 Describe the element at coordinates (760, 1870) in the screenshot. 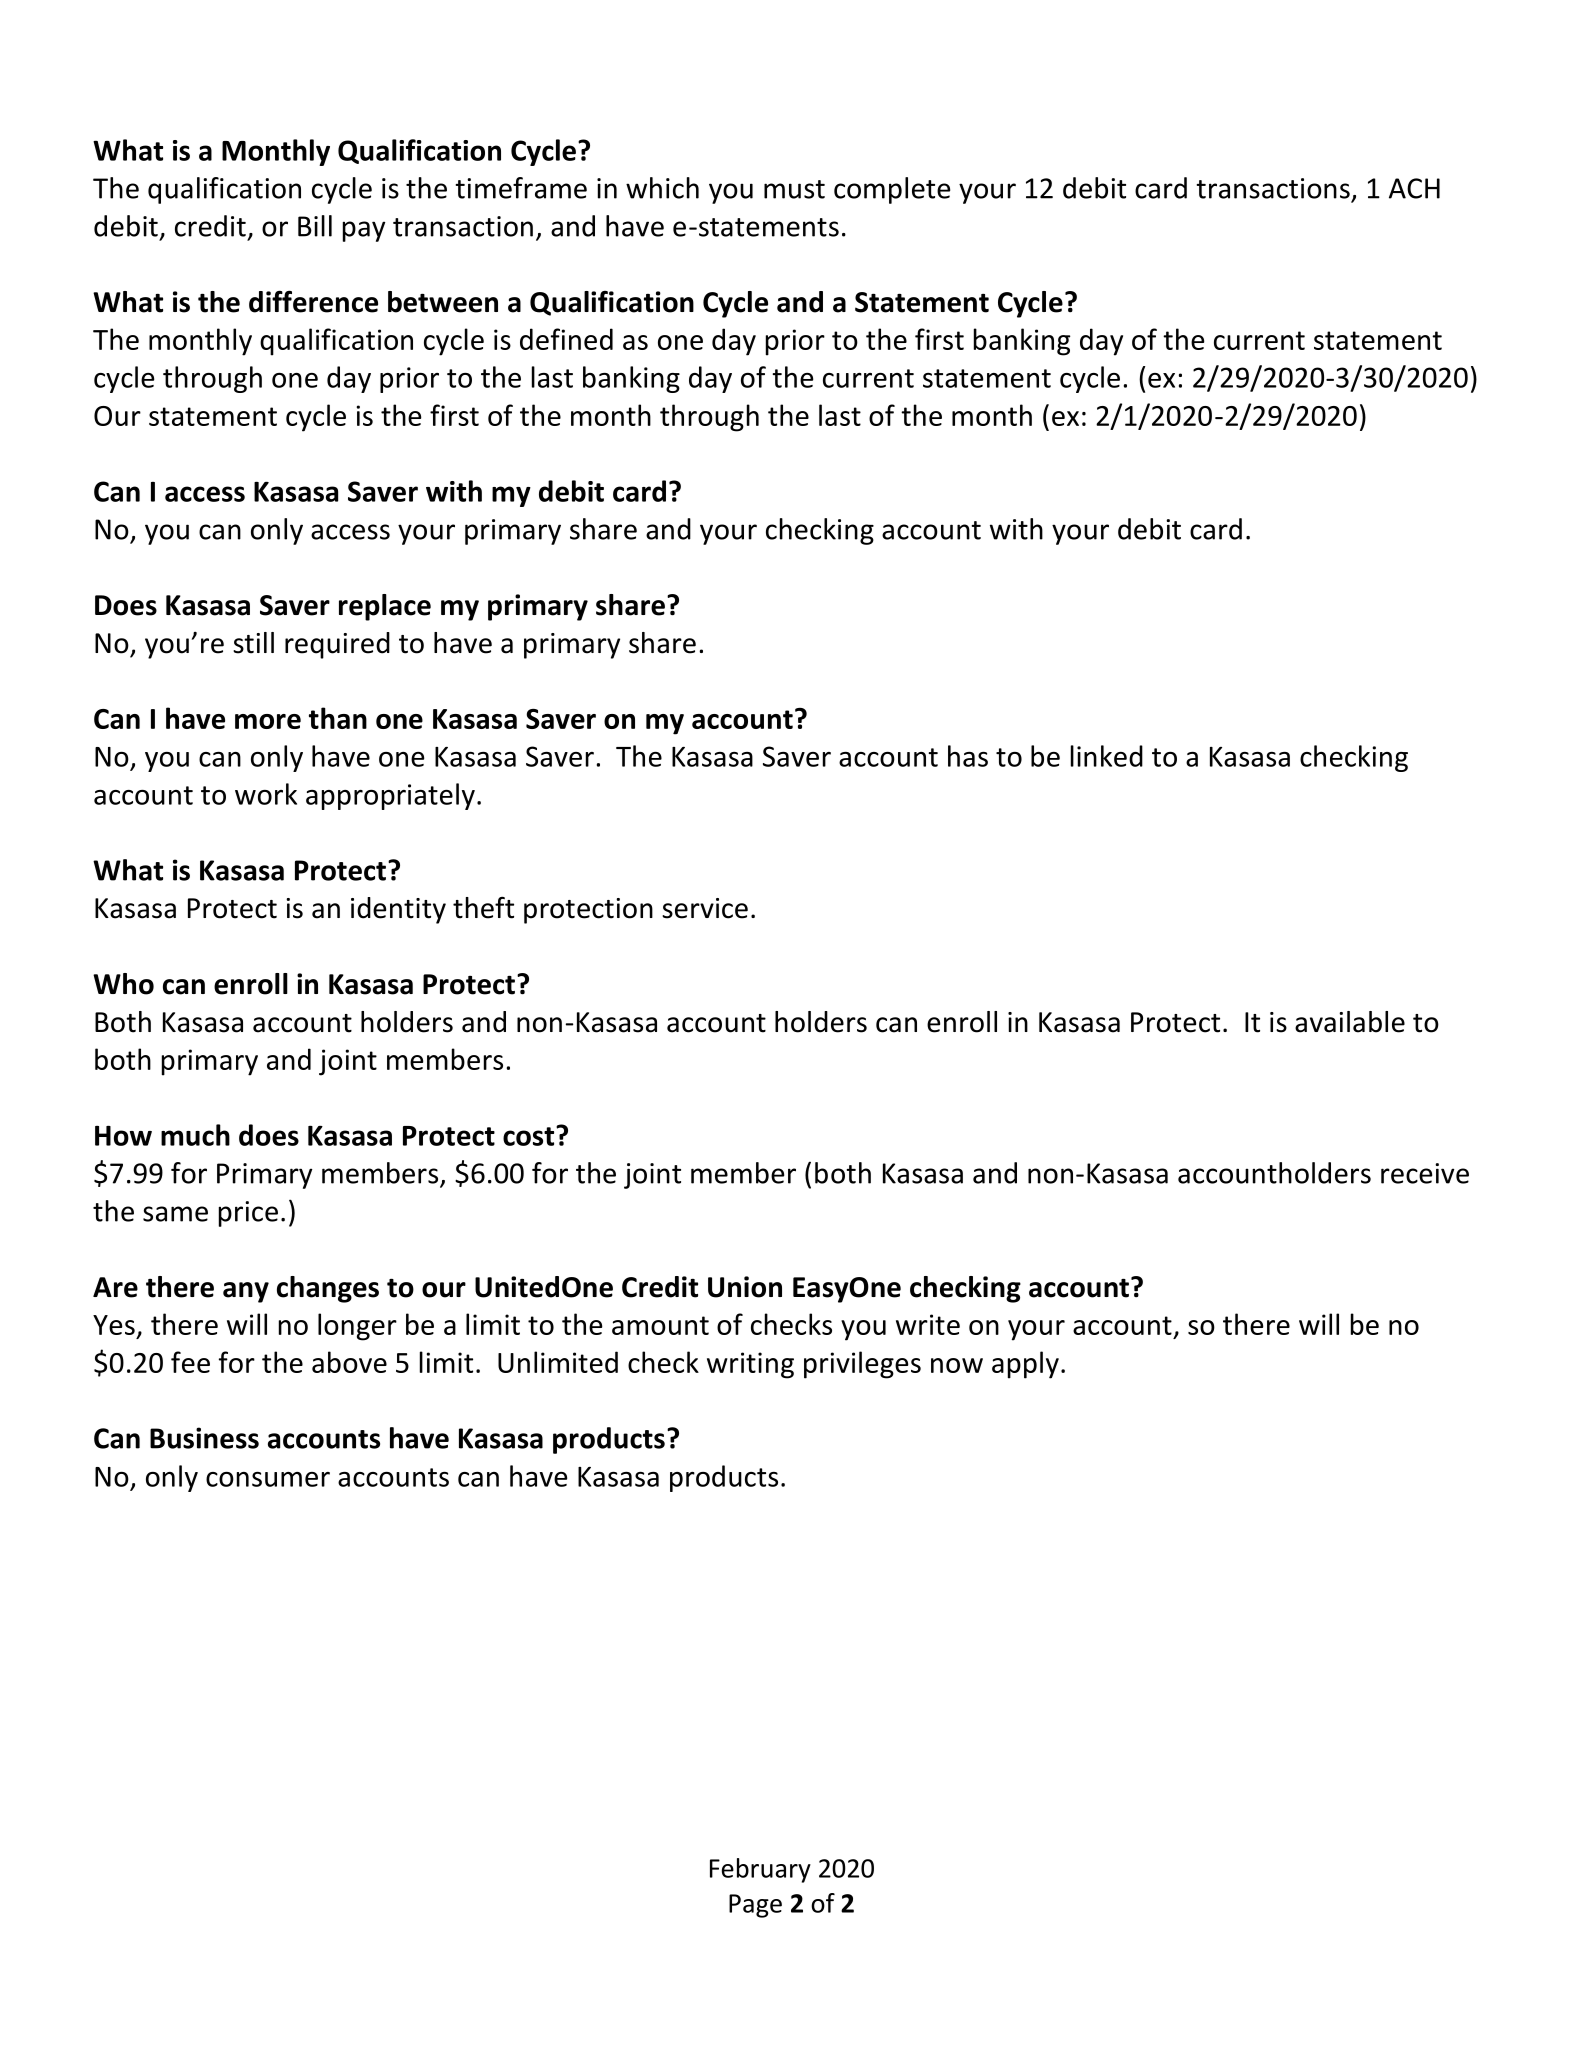

I see `February` at that location.
